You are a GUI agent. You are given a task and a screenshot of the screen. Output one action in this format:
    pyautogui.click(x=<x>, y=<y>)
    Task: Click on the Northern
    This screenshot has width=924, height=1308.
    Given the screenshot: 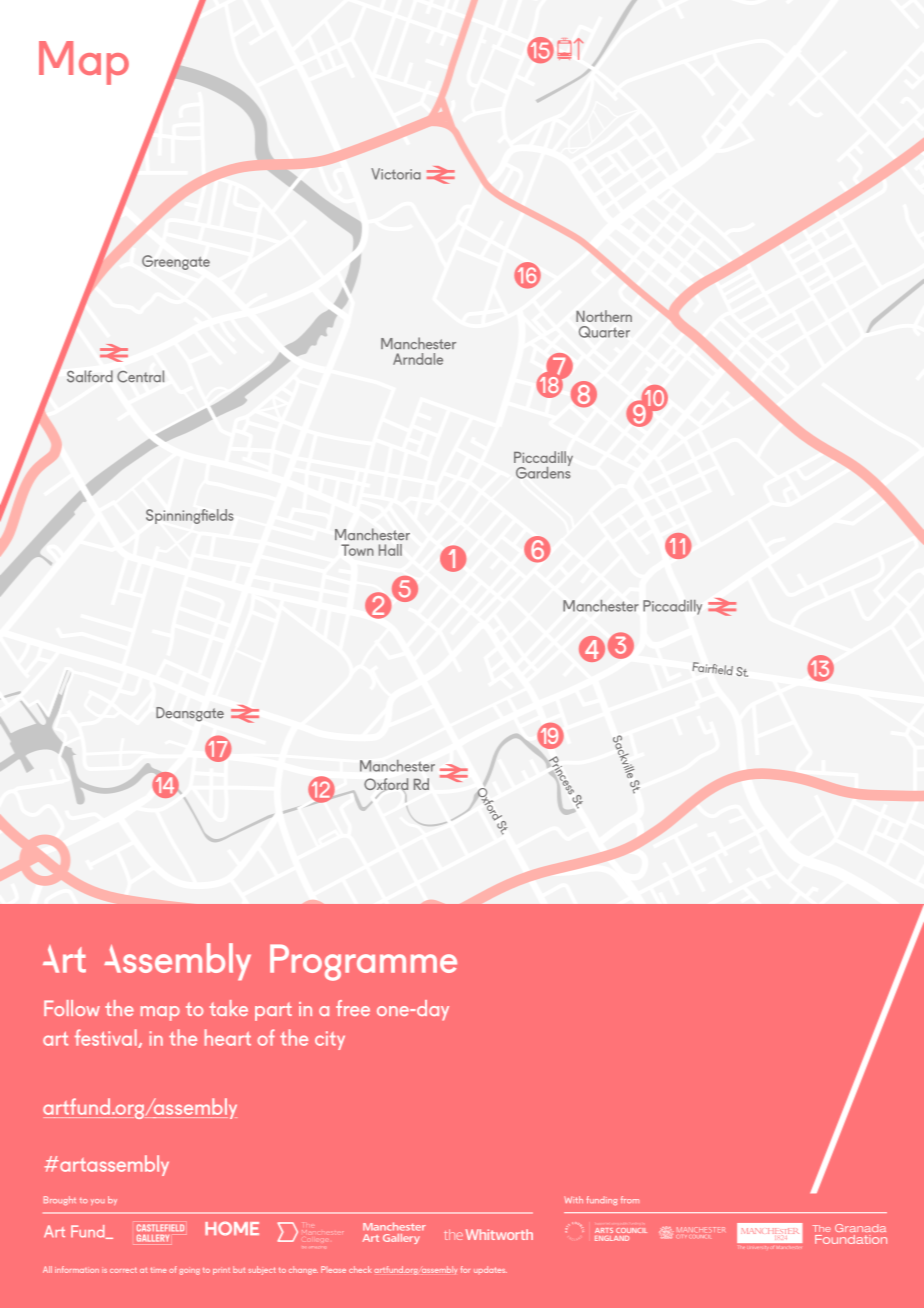 What is the action you would take?
    pyautogui.click(x=604, y=316)
